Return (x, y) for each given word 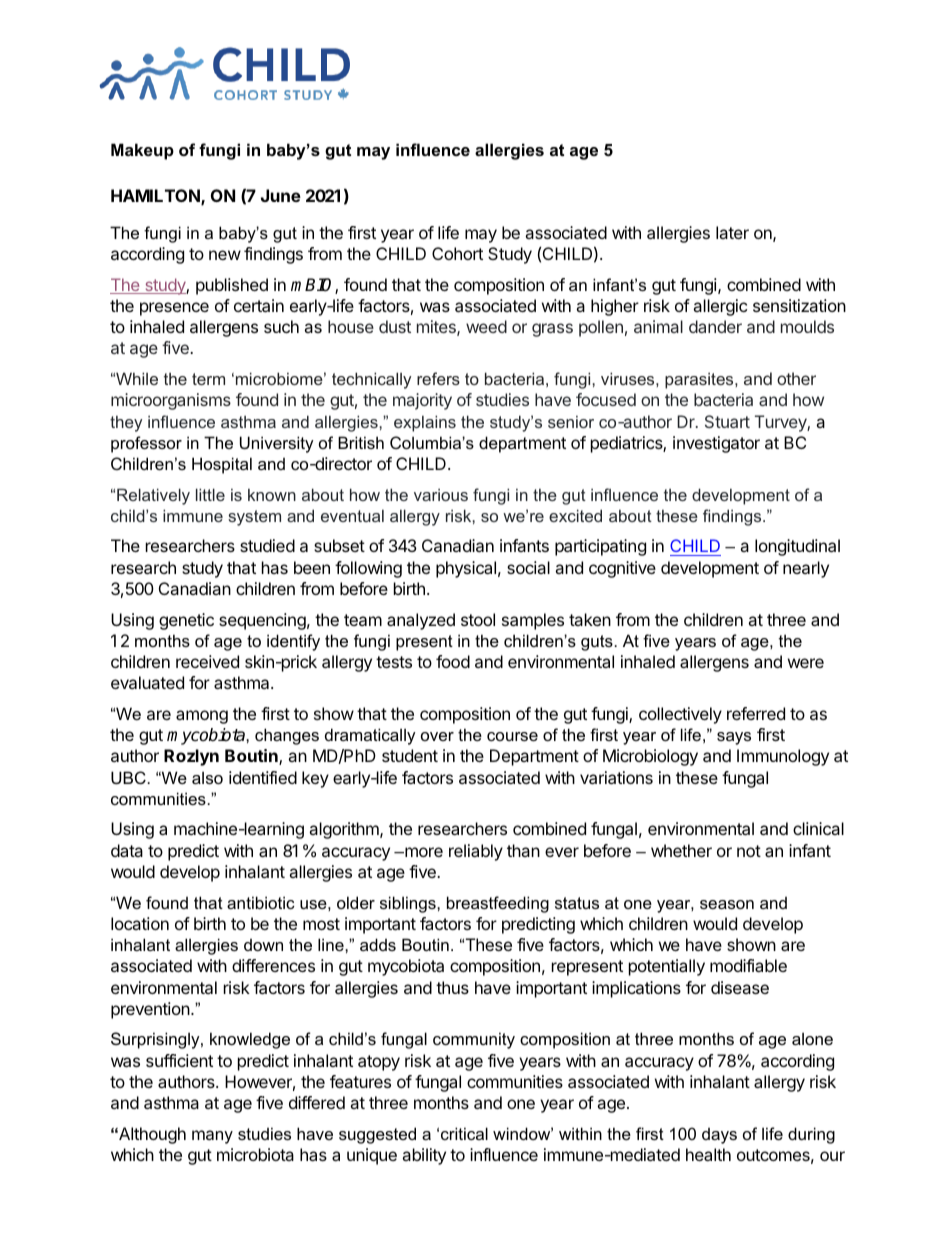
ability (424, 1156)
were (806, 663)
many (212, 1137)
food (453, 661)
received (207, 661)
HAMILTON (156, 197)
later (732, 232)
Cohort (457, 253)
